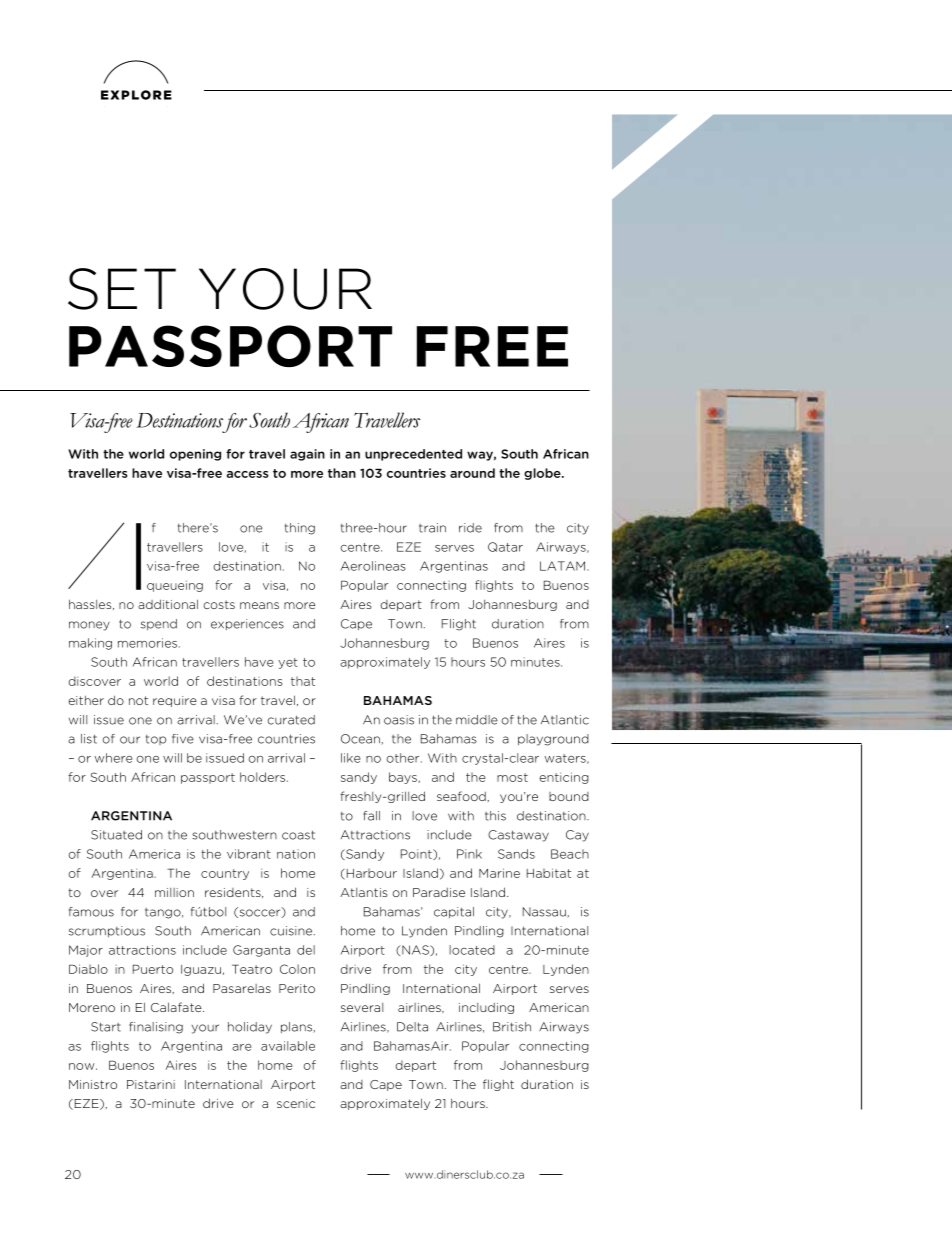 The height and width of the image is (1247, 952). What do you see at coordinates (259, 605) in the image?
I see `means` at bounding box center [259, 605].
